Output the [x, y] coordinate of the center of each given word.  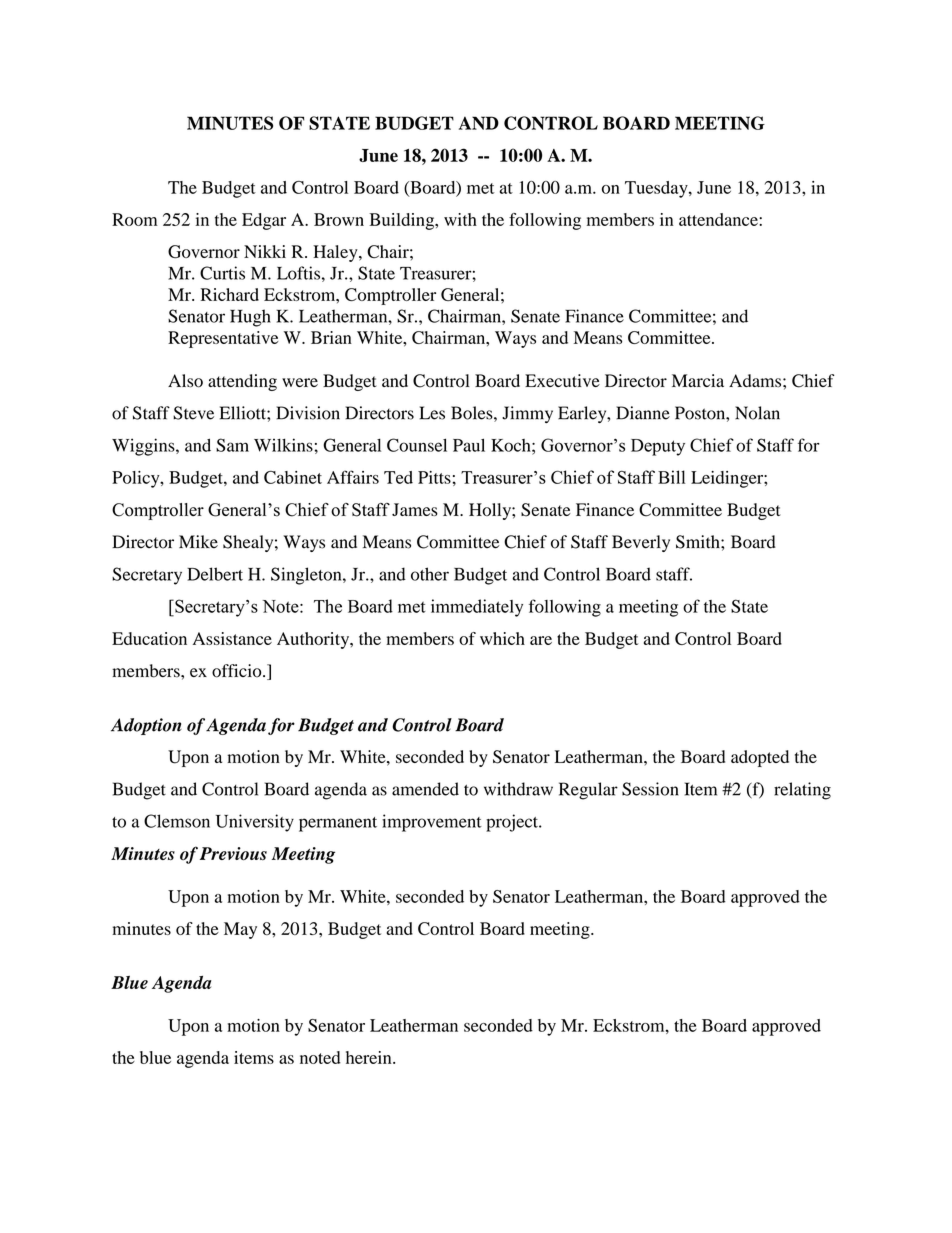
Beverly [641, 543]
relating [802, 791]
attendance [719, 219]
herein [370, 1057]
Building [403, 221]
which [502, 638]
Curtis [222, 273]
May [240, 930]
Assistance [232, 638]
